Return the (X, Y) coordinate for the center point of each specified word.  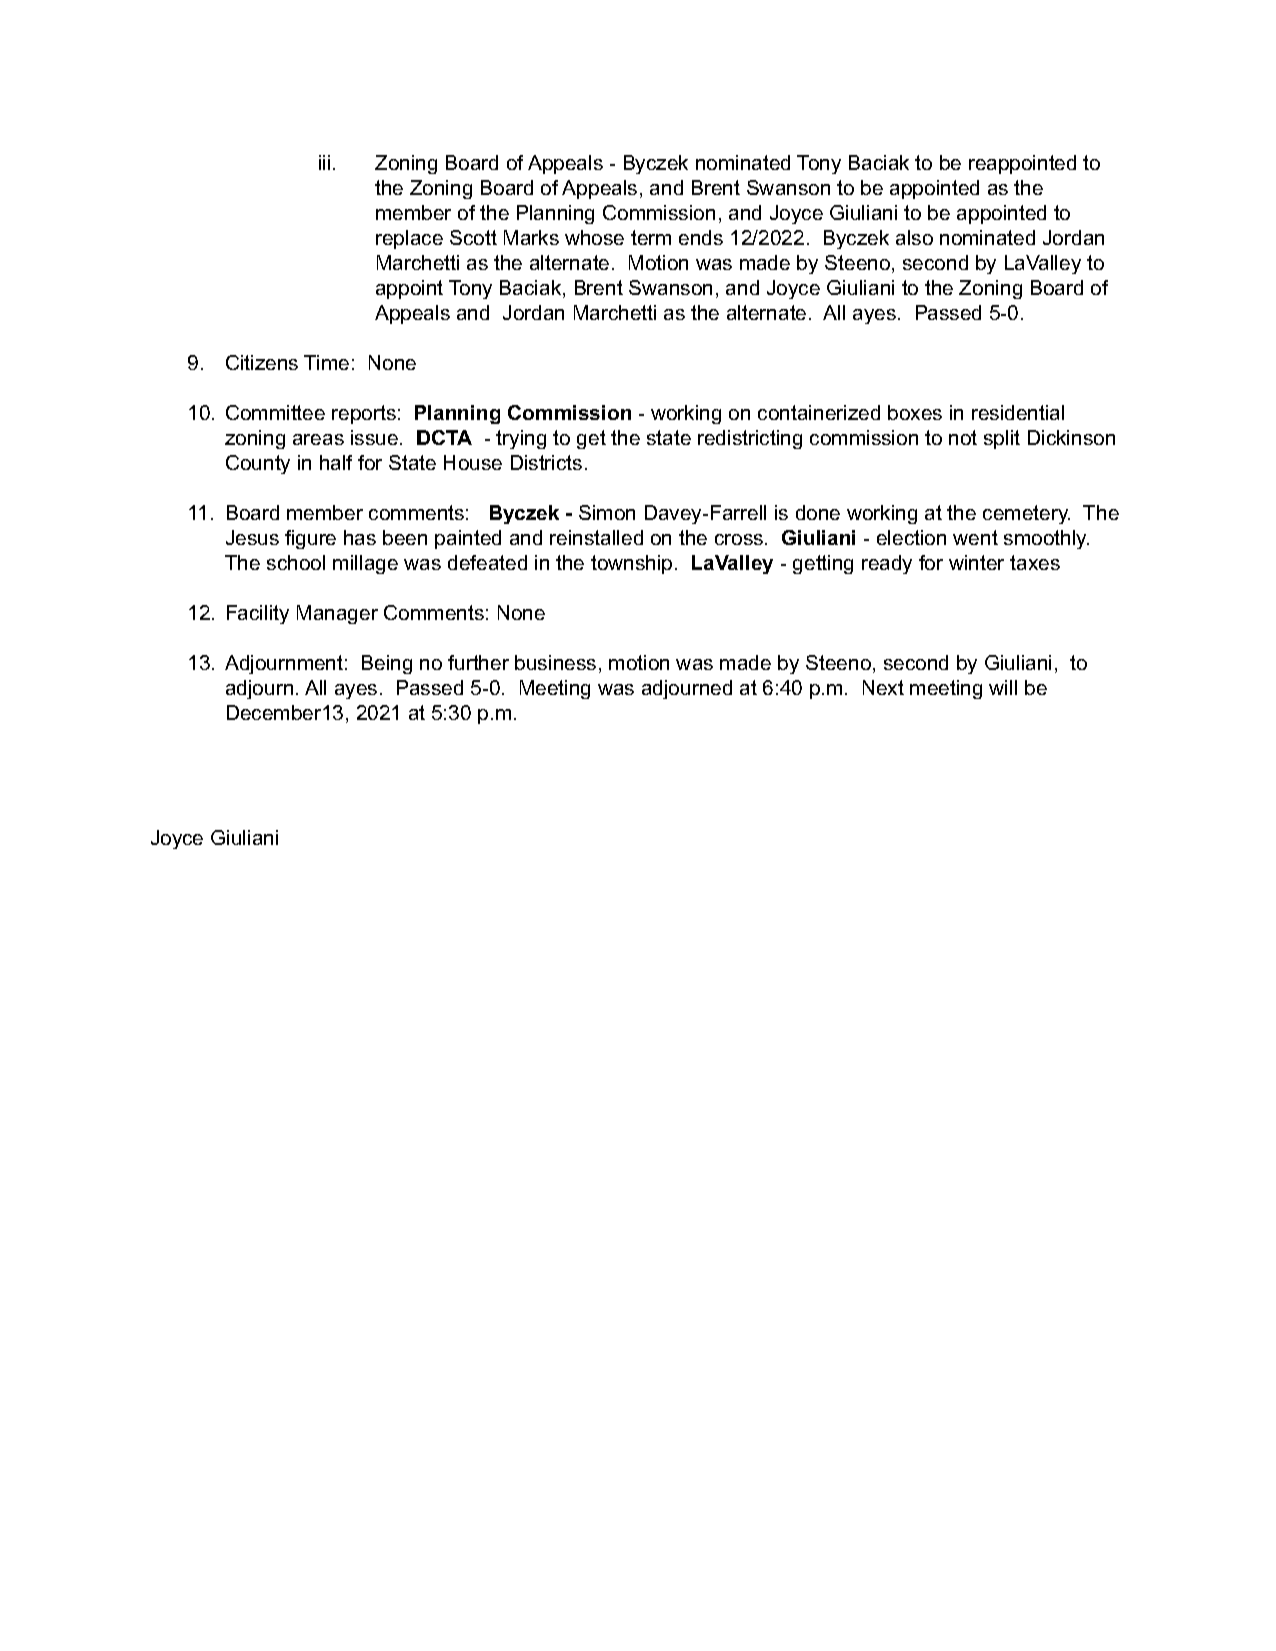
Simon (607, 512)
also (914, 237)
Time (326, 362)
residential (1018, 412)
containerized (819, 412)
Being (387, 664)
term (651, 237)
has (360, 537)
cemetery (1026, 514)
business (555, 662)
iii (324, 162)
